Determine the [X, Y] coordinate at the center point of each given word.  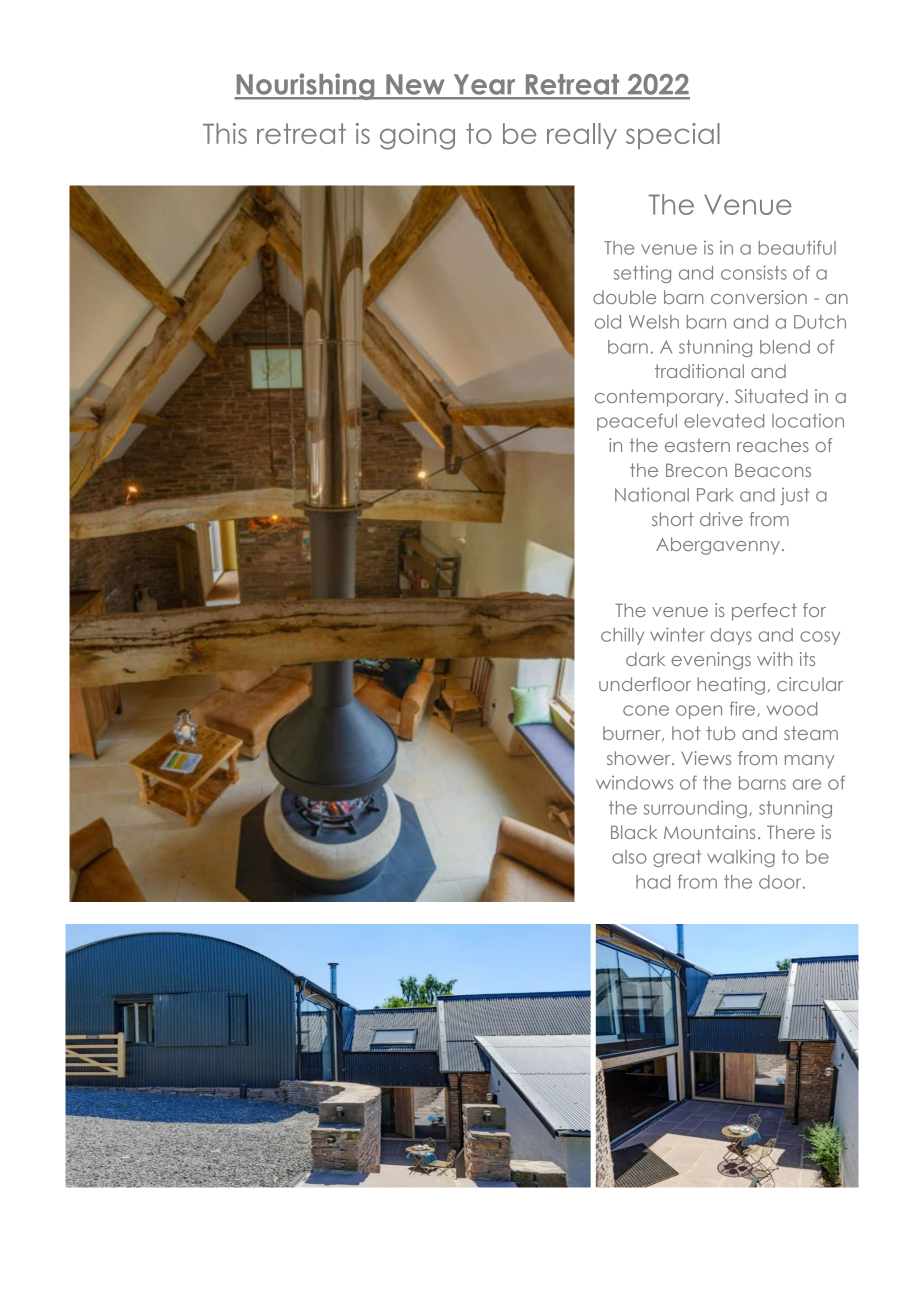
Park [715, 495]
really [582, 136]
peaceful [637, 422]
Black [634, 832]
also [629, 857]
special [673, 136]
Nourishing [305, 86]
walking [741, 858]
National [652, 495]
